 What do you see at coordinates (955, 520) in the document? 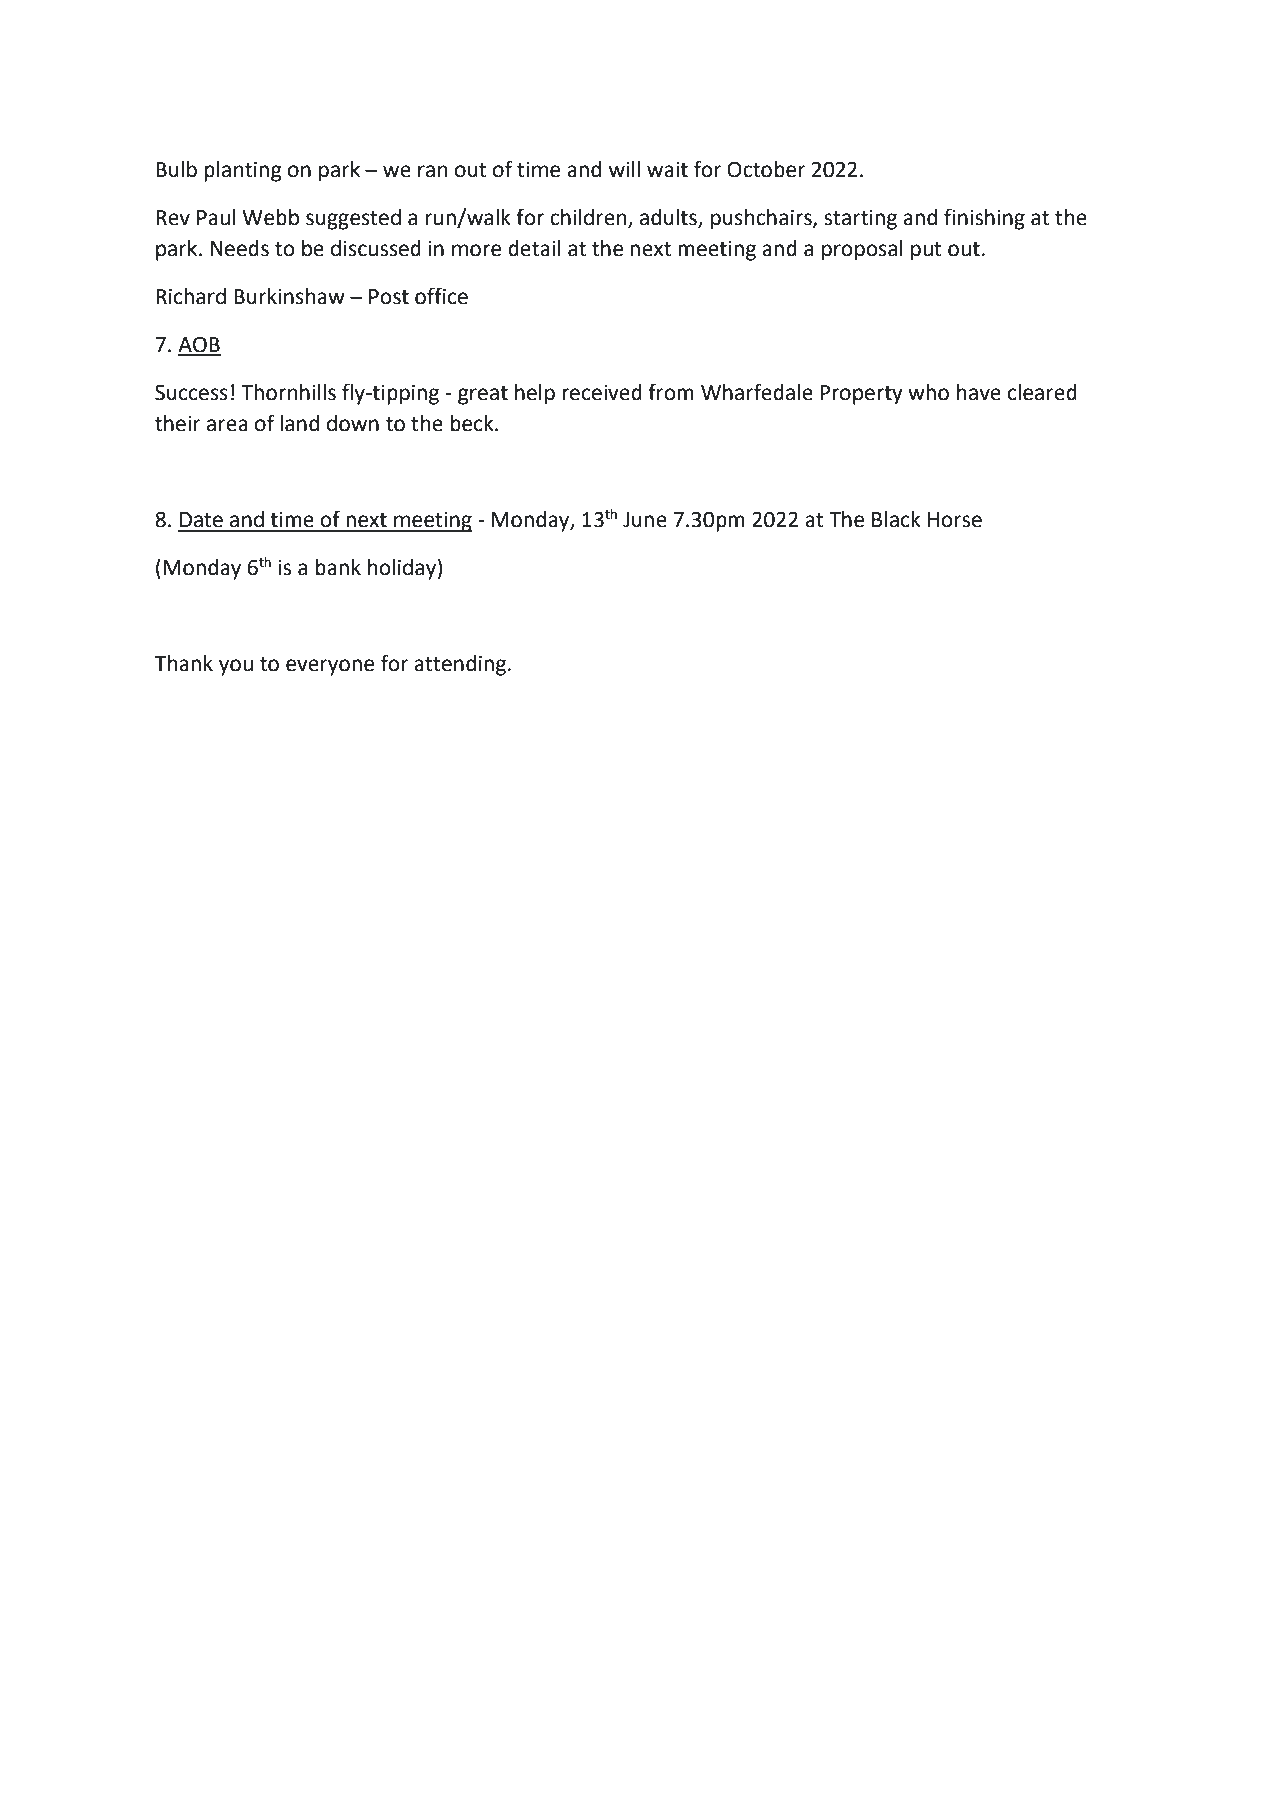
I see `Horse` at bounding box center [955, 520].
